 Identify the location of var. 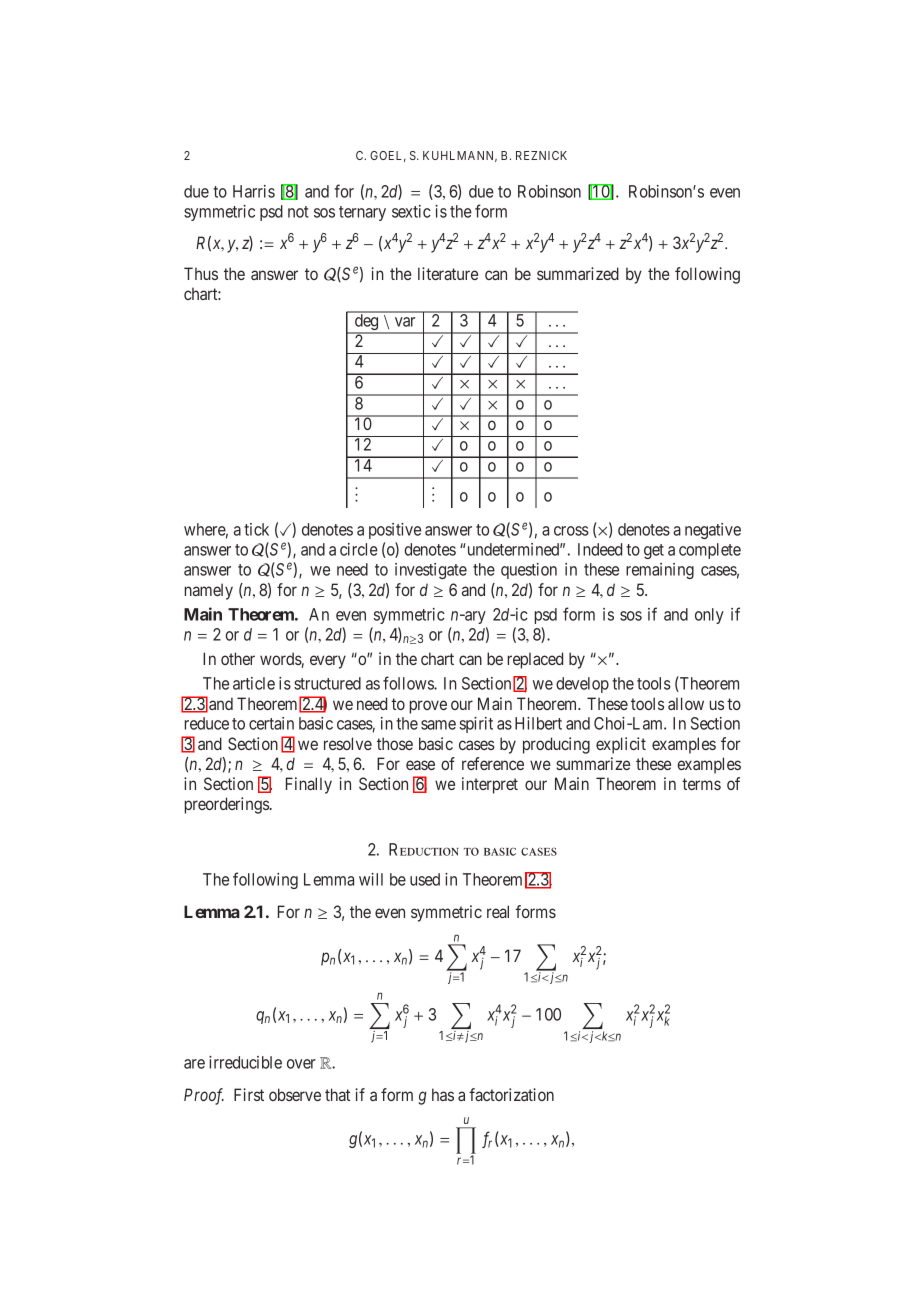
(405, 322).
